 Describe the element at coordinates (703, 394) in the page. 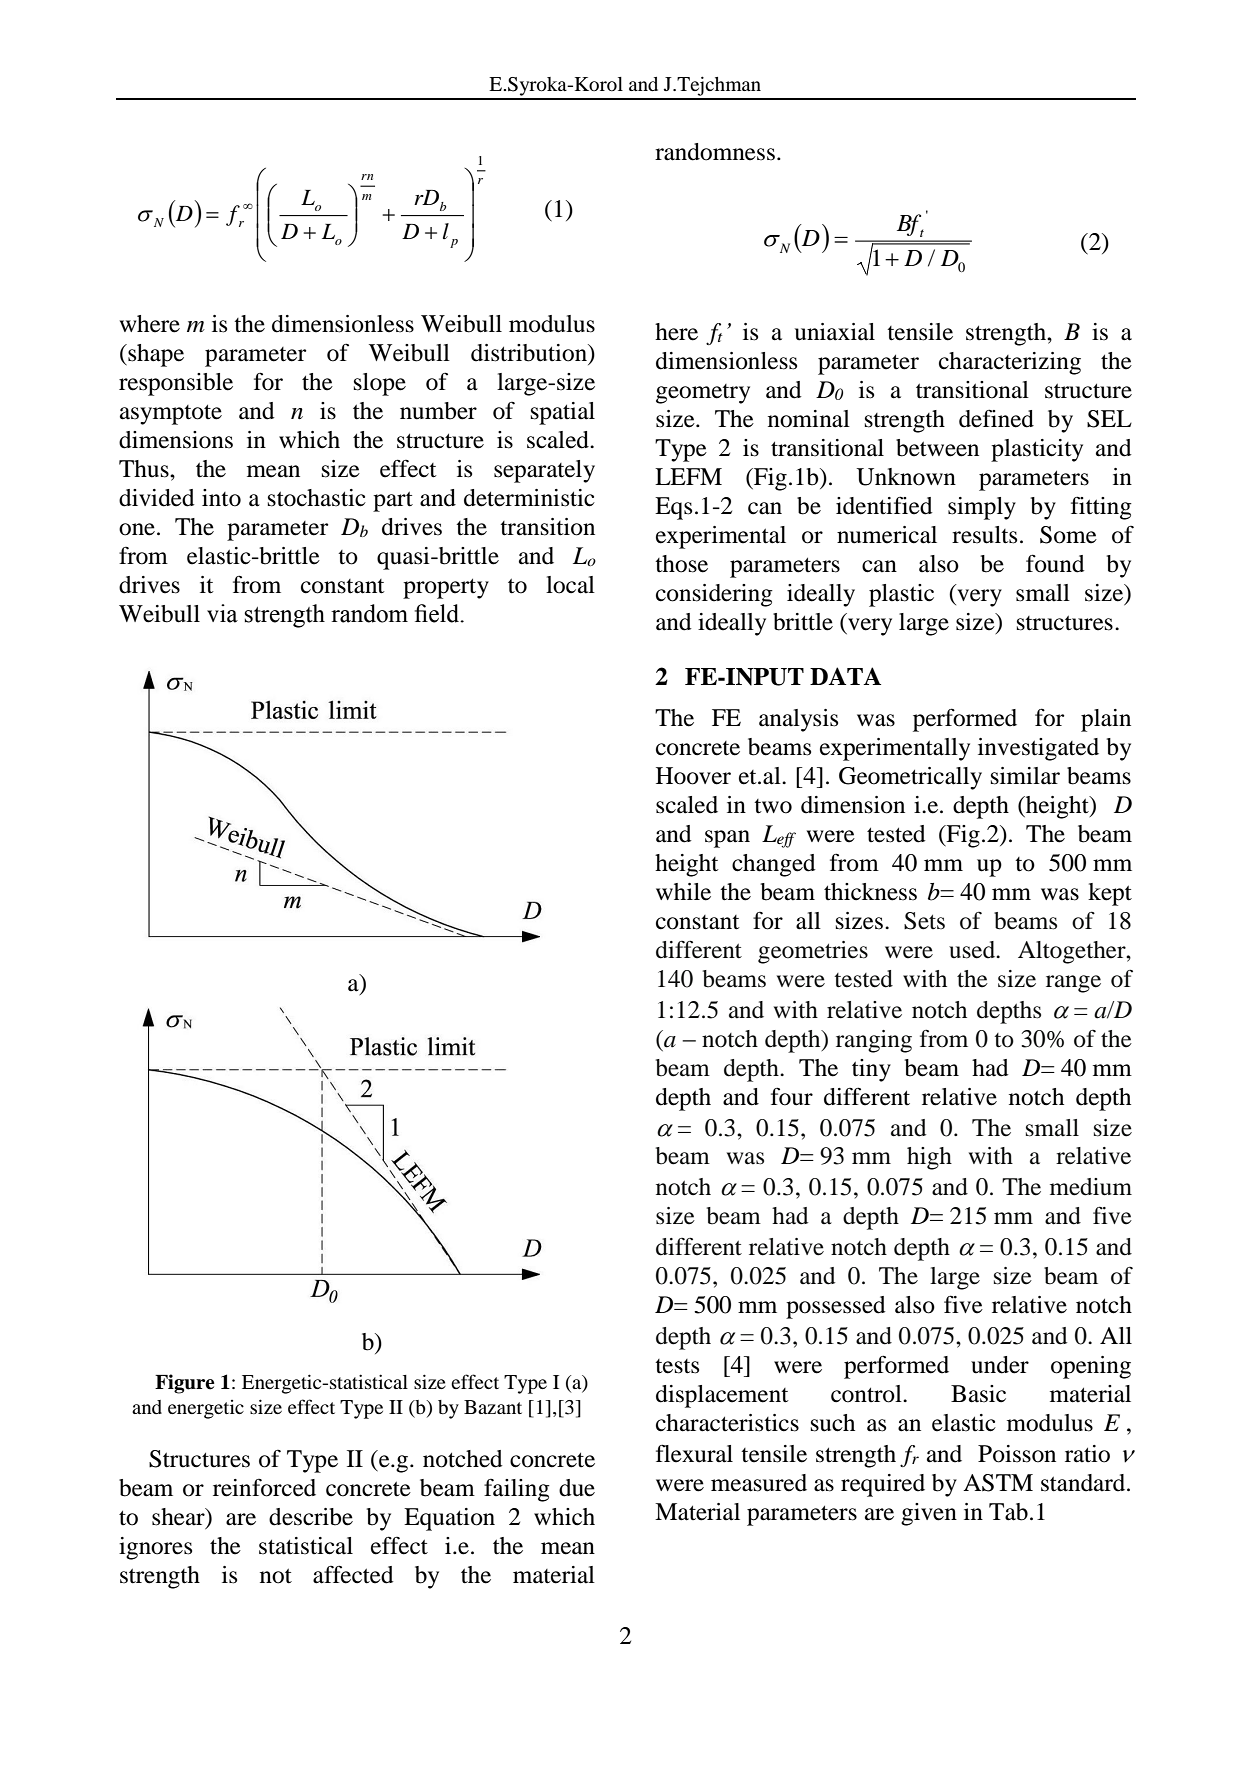

I see `geometry` at that location.
